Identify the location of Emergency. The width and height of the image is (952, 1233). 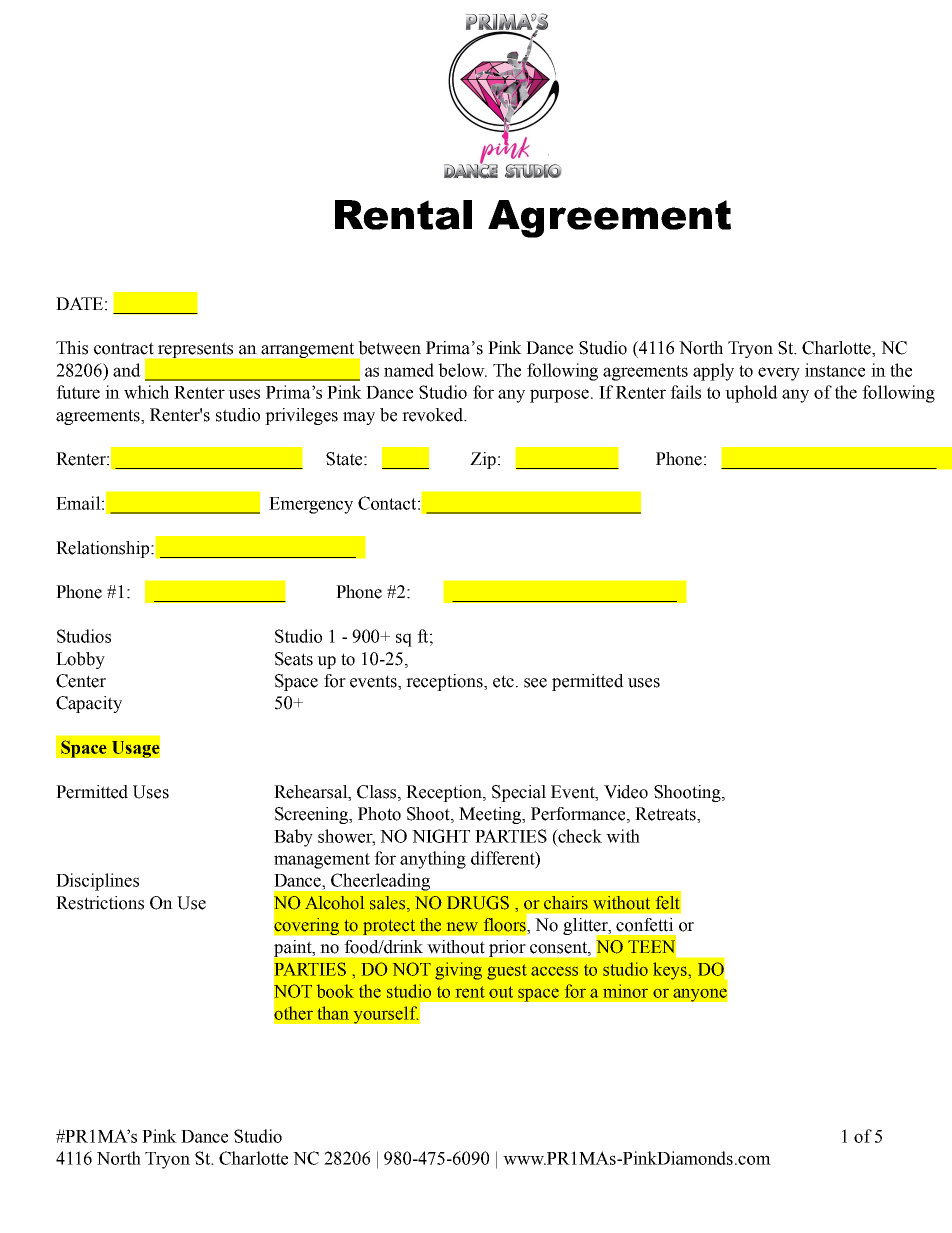
(311, 505).
